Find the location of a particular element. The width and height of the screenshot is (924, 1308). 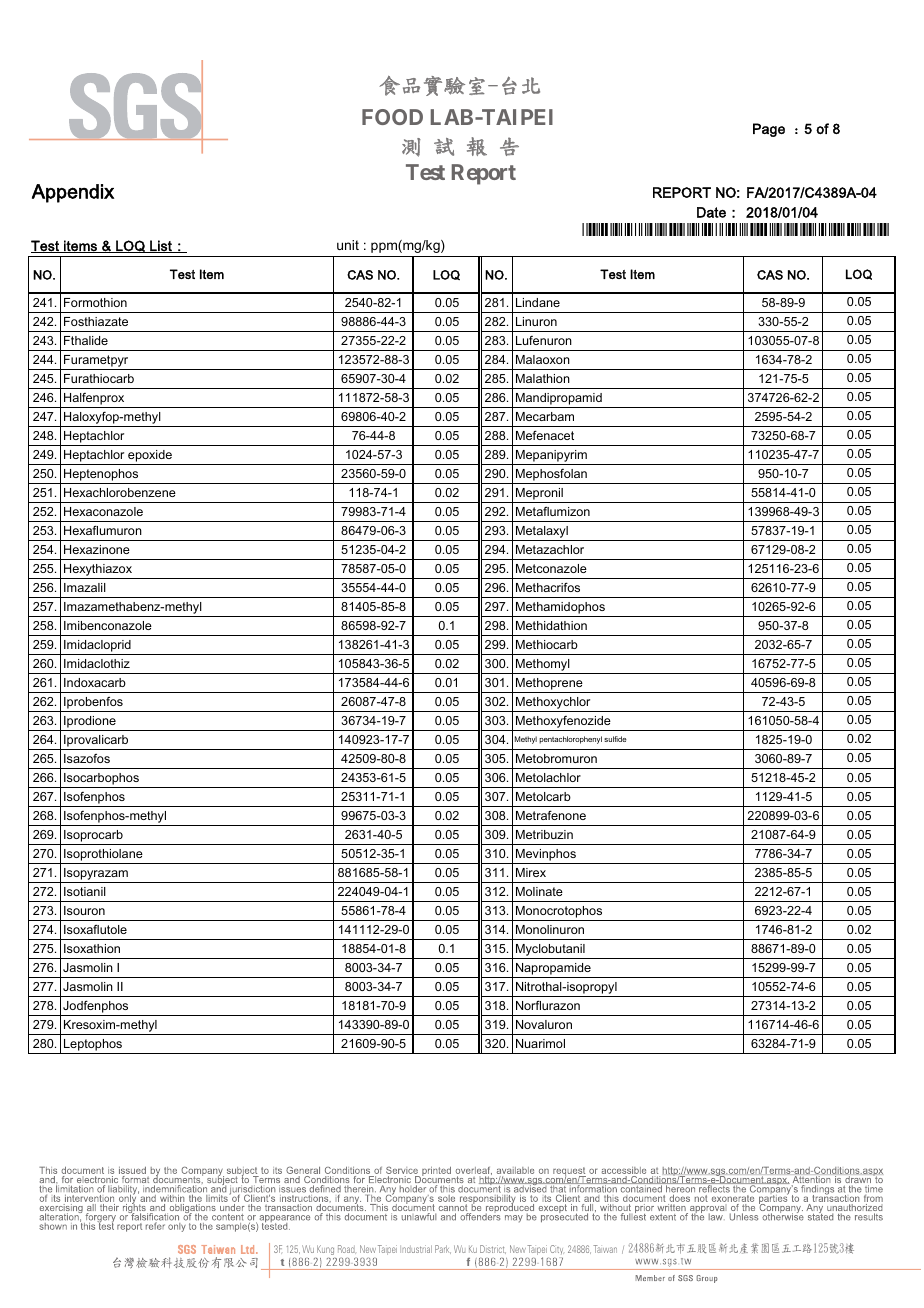

Report is located at coordinates (484, 174).
